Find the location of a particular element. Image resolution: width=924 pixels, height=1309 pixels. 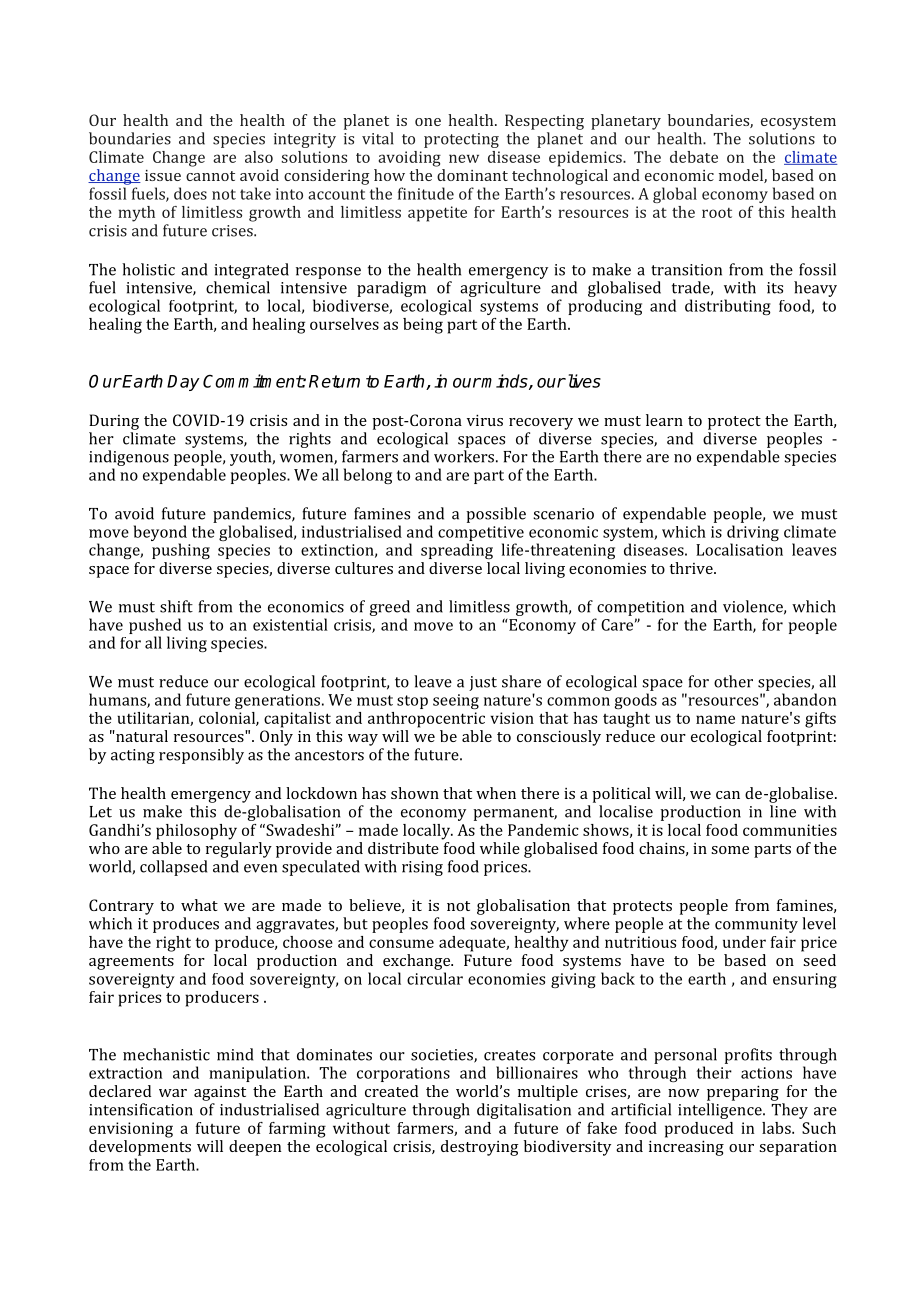

debate is located at coordinates (694, 157).
